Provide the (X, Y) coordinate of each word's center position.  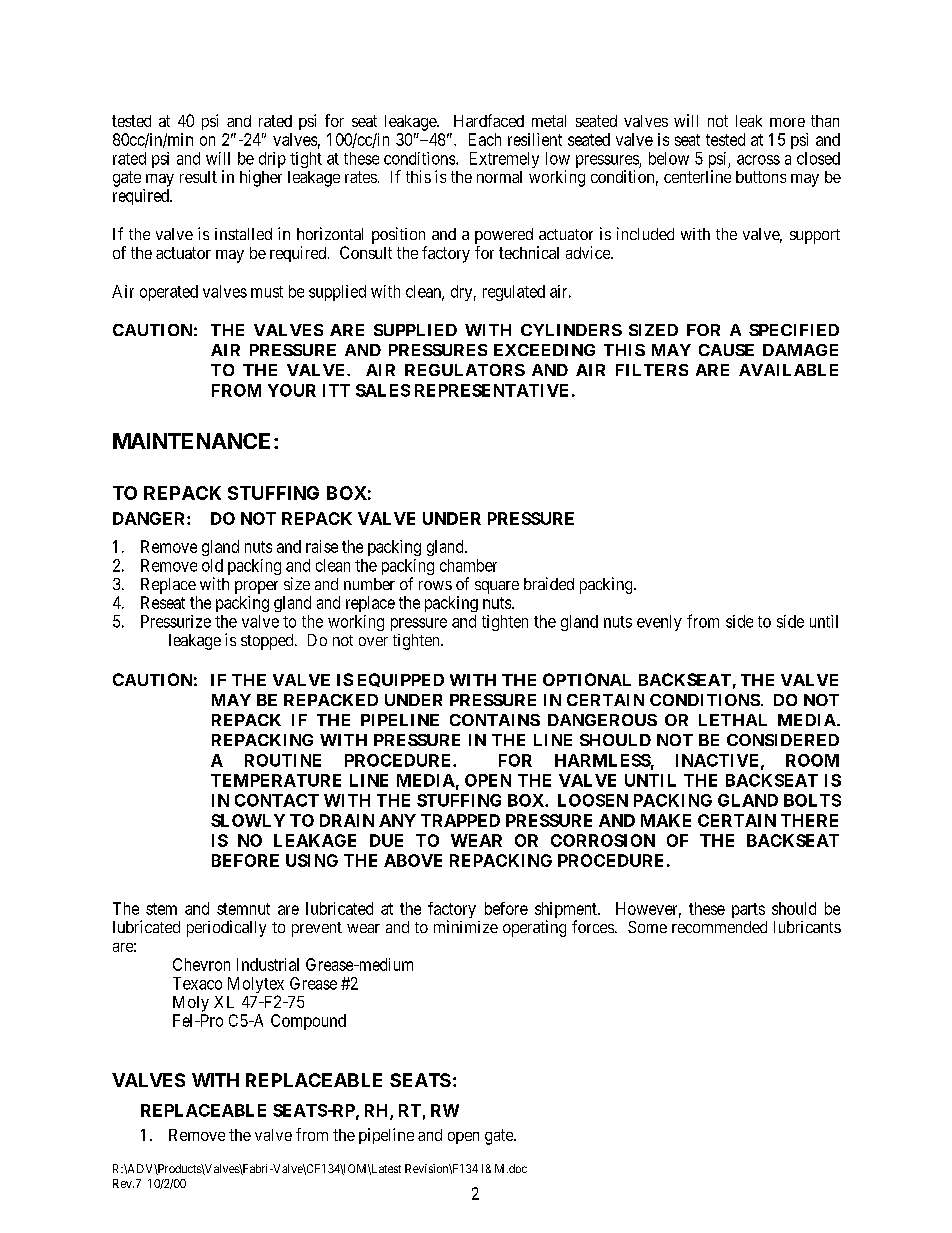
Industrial (268, 964)
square (497, 587)
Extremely (504, 160)
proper (256, 587)
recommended (719, 927)
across (758, 160)
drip (272, 160)
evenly (659, 623)
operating (534, 928)
